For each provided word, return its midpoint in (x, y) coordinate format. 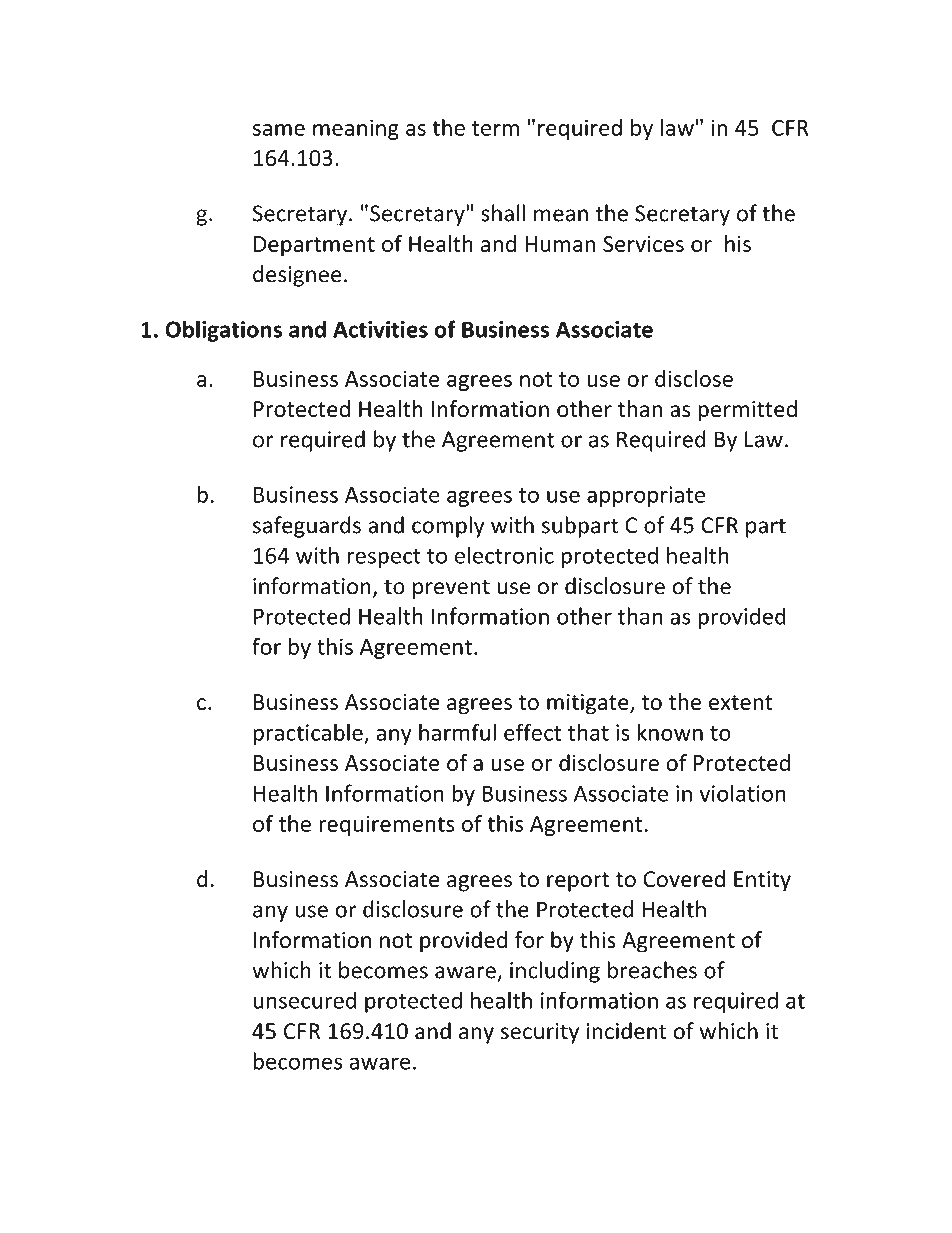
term (495, 128)
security (540, 1033)
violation (742, 793)
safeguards (307, 527)
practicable (309, 734)
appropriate (646, 496)
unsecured (304, 1000)
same (279, 130)
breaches (652, 970)
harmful (457, 732)
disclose (694, 378)
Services (643, 244)
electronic (504, 555)
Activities (380, 329)
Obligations (223, 331)
